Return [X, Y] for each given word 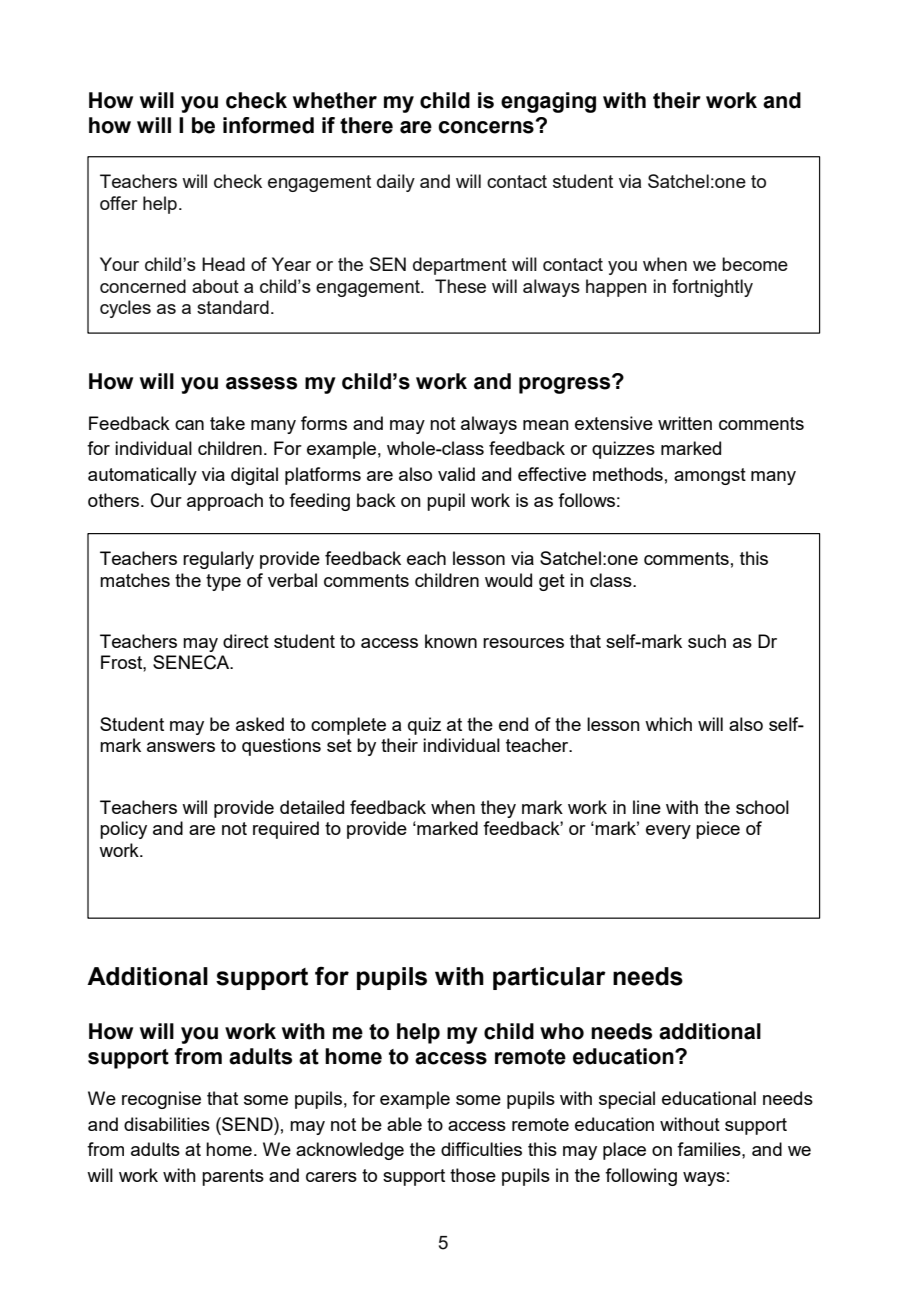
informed [268, 125]
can [189, 425]
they [498, 809]
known [451, 641]
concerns [486, 127]
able [404, 1124]
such [707, 641]
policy [123, 830]
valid [456, 474]
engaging [548, 102]
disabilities [167, 1124]
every [668, 832]
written [685, 423]
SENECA [192, 662]
